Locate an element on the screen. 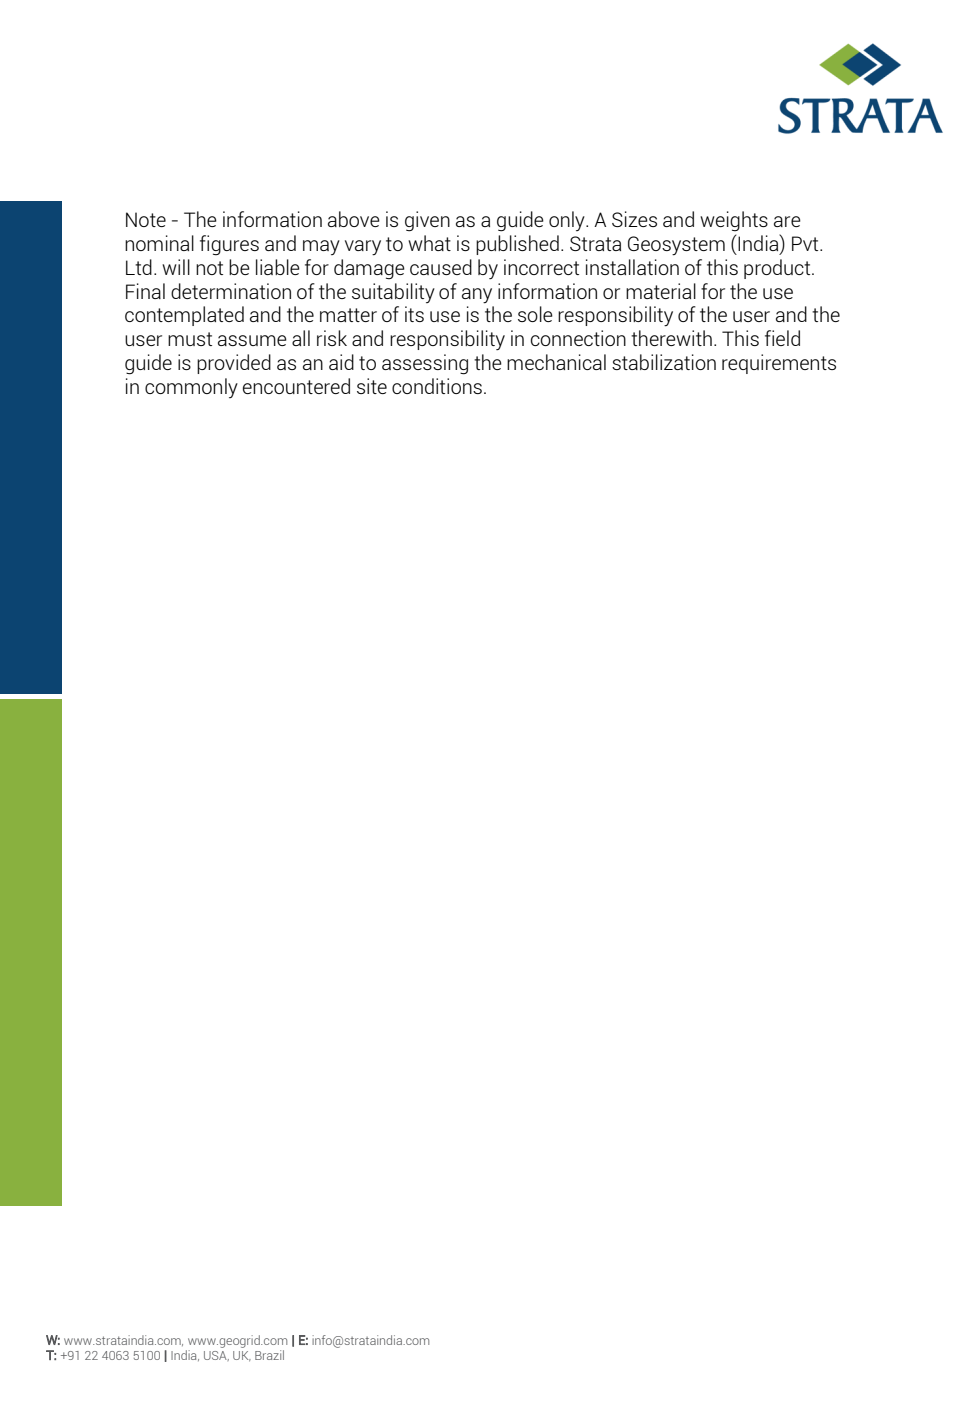  encountered is located at coordinates (296, 386).
